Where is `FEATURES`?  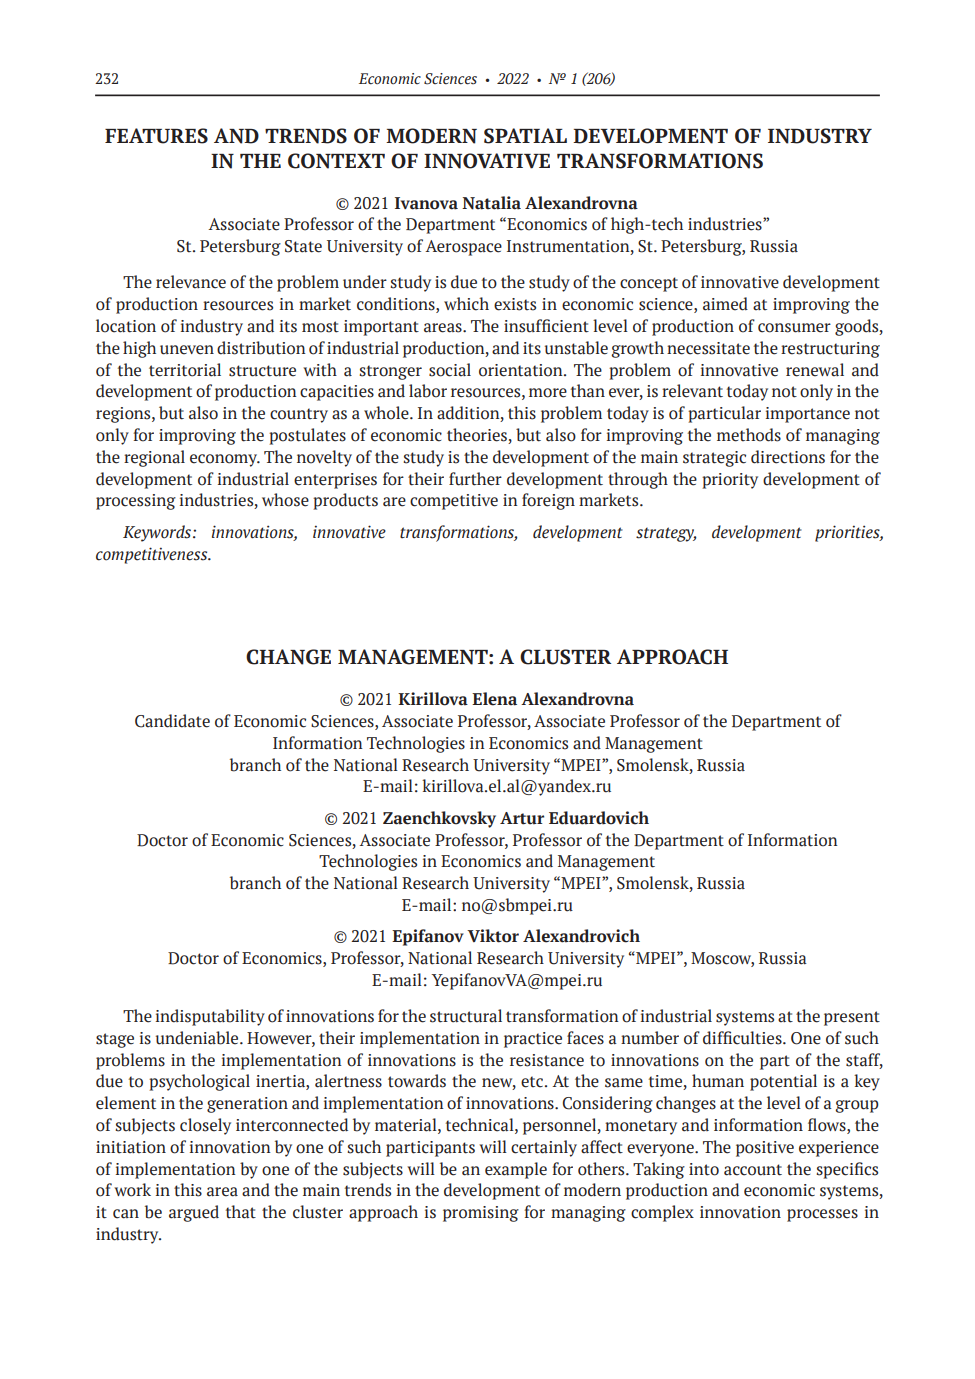 FEATURES is located at coordinates (156, 136).
